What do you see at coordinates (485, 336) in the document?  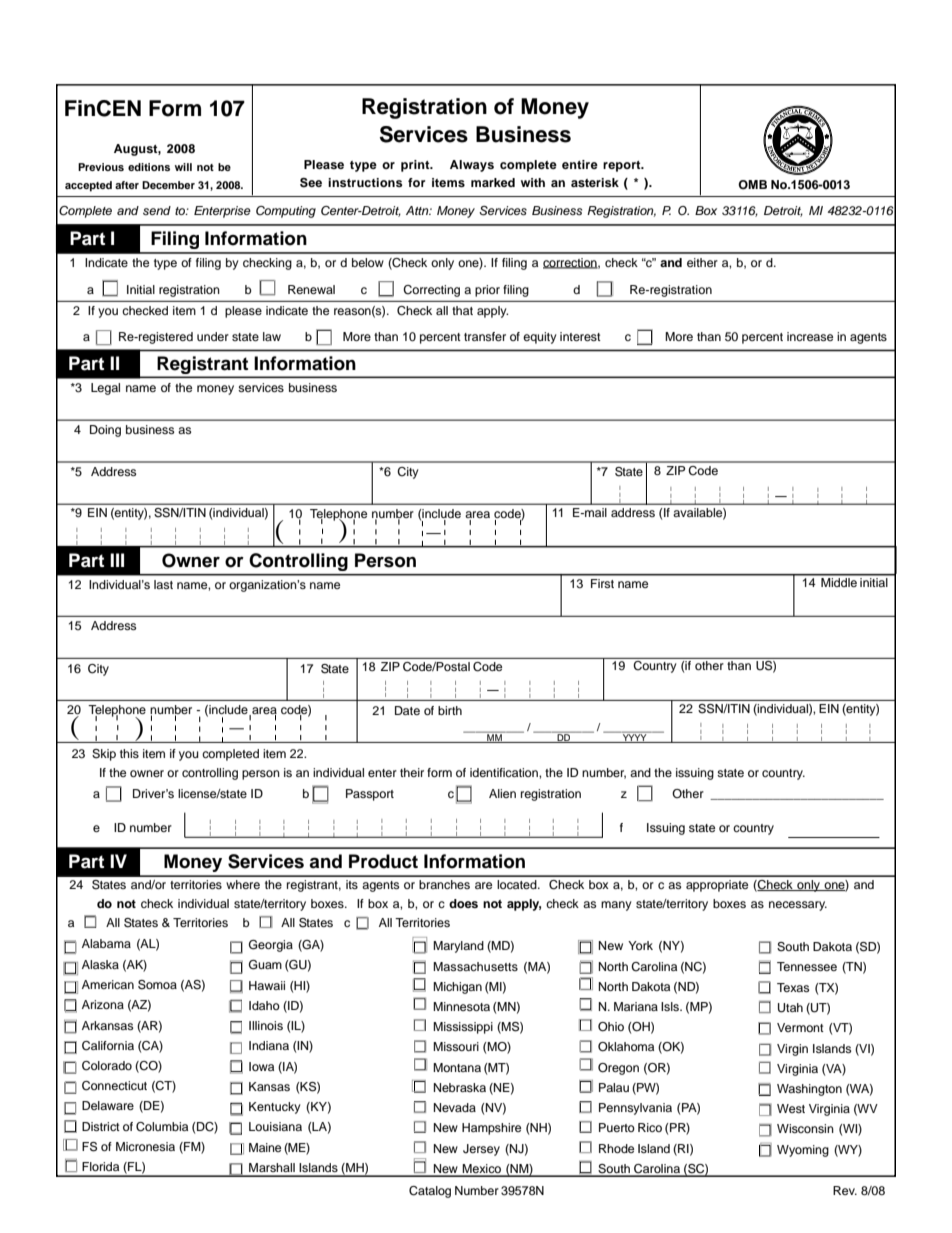 I see `transfer` at bounding box center [485, 336].
